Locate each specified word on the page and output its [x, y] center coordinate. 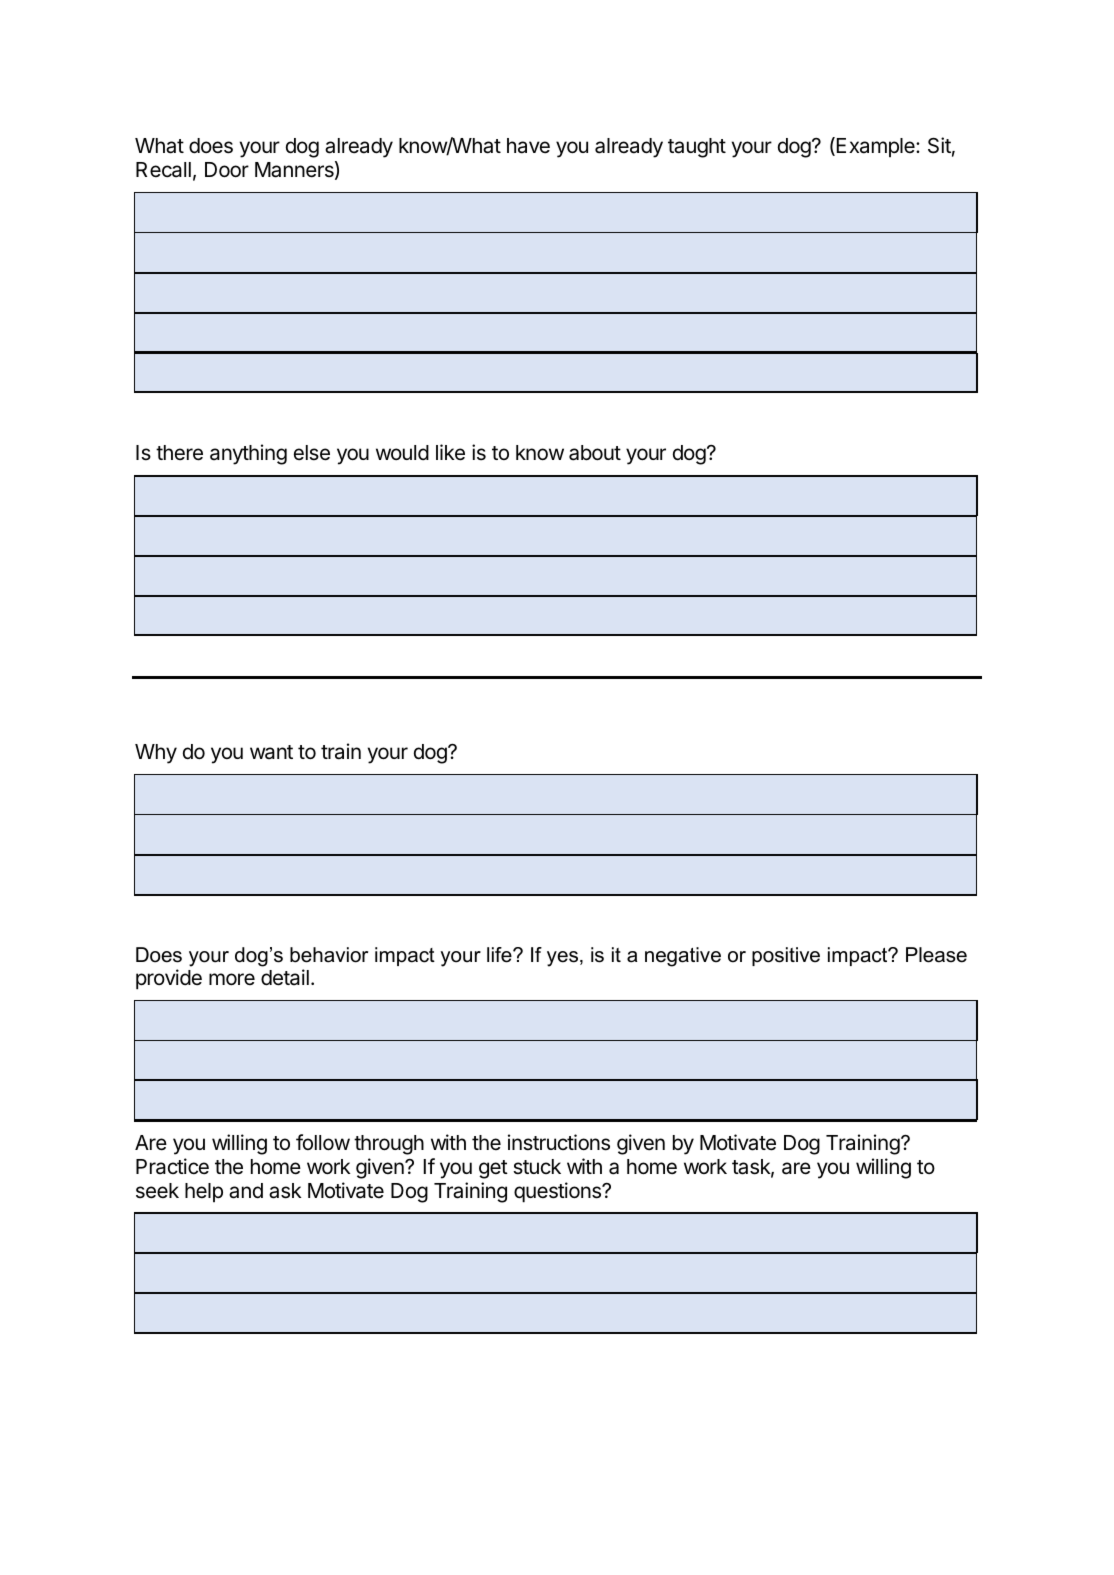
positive [786, 956]
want [271, 752]
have [528, 146]
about [595, 453]
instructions [559, 1142]
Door [227, 170]
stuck [537, 1167]
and [246, 1191]
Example [877, 147]
